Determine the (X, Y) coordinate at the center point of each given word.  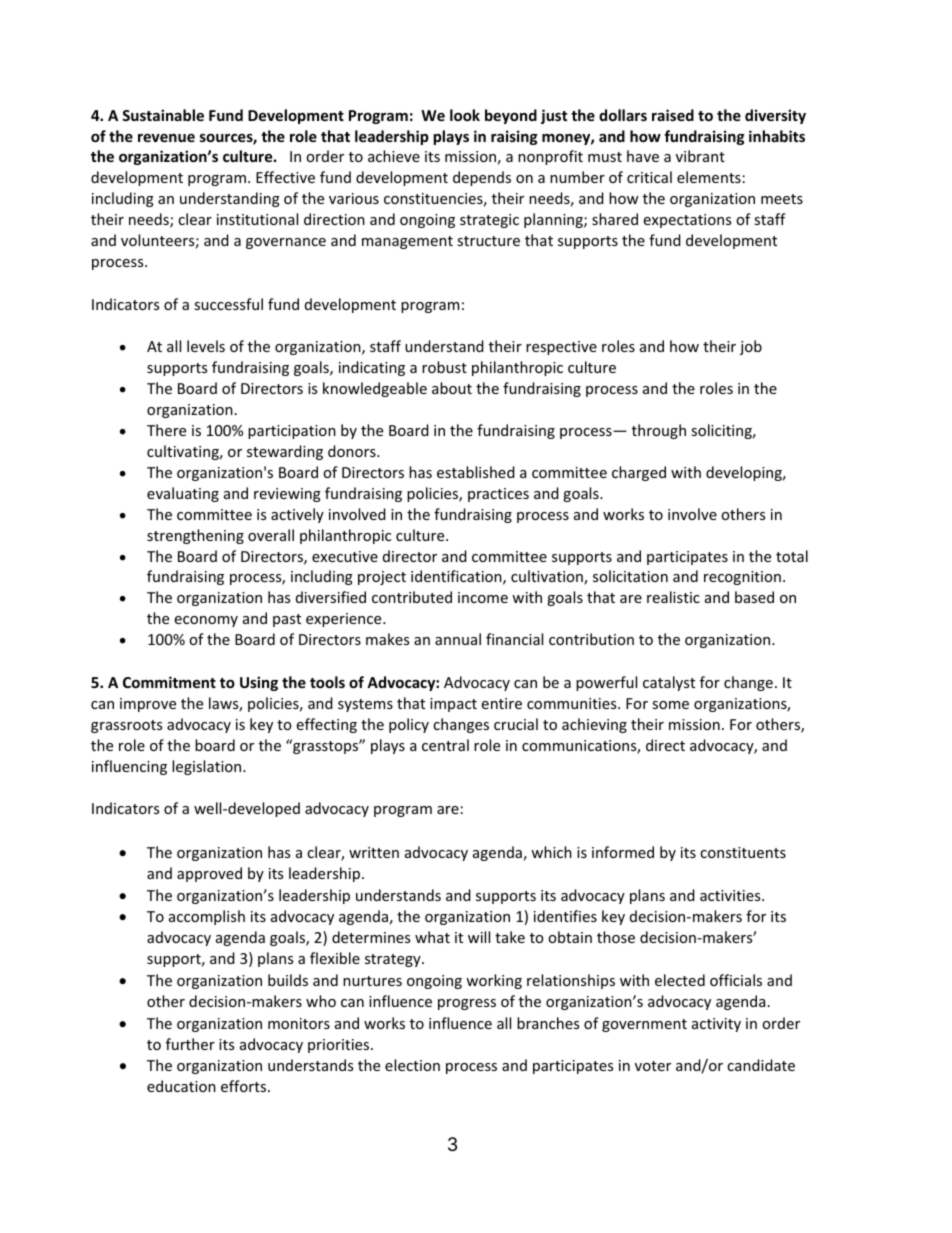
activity (716, 1025)
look (465, 115)
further (190, 1044)
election (412, 1065)
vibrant (700, 156)
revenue (166, 138)
